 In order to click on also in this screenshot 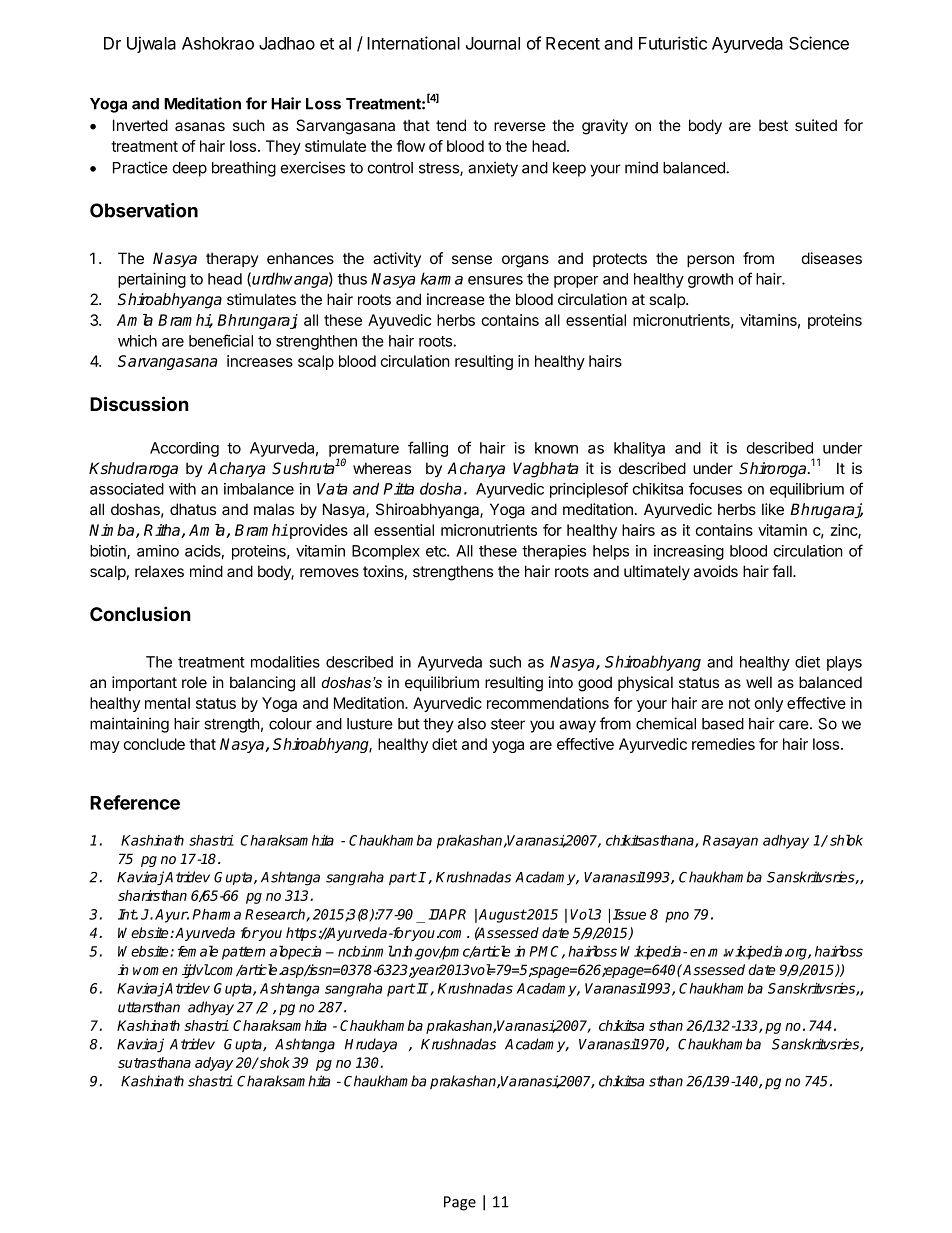, I will do `click(472, 724)`.
